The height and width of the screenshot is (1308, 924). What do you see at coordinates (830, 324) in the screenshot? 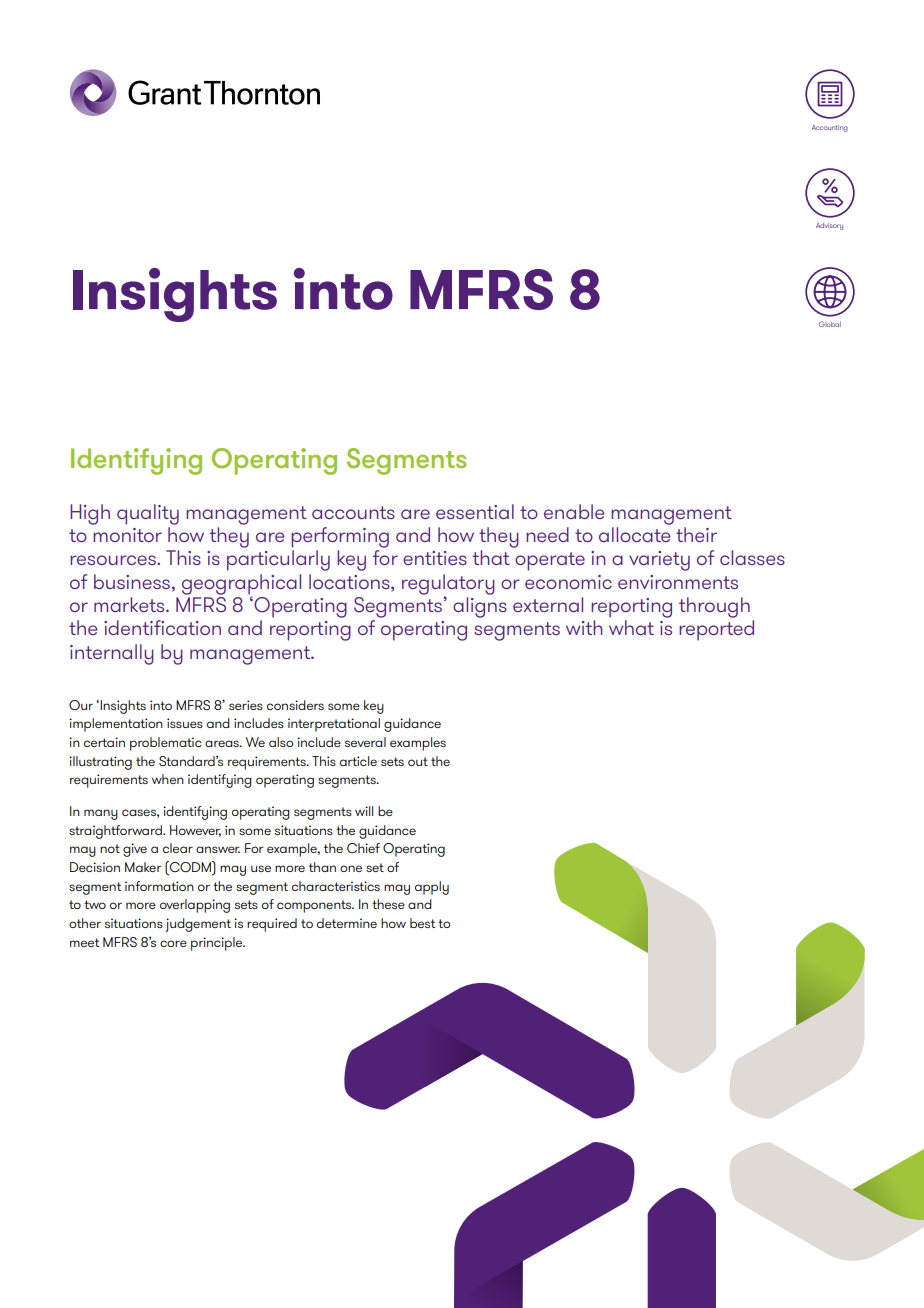
I see `Global` at bounding box center [830, 324].
